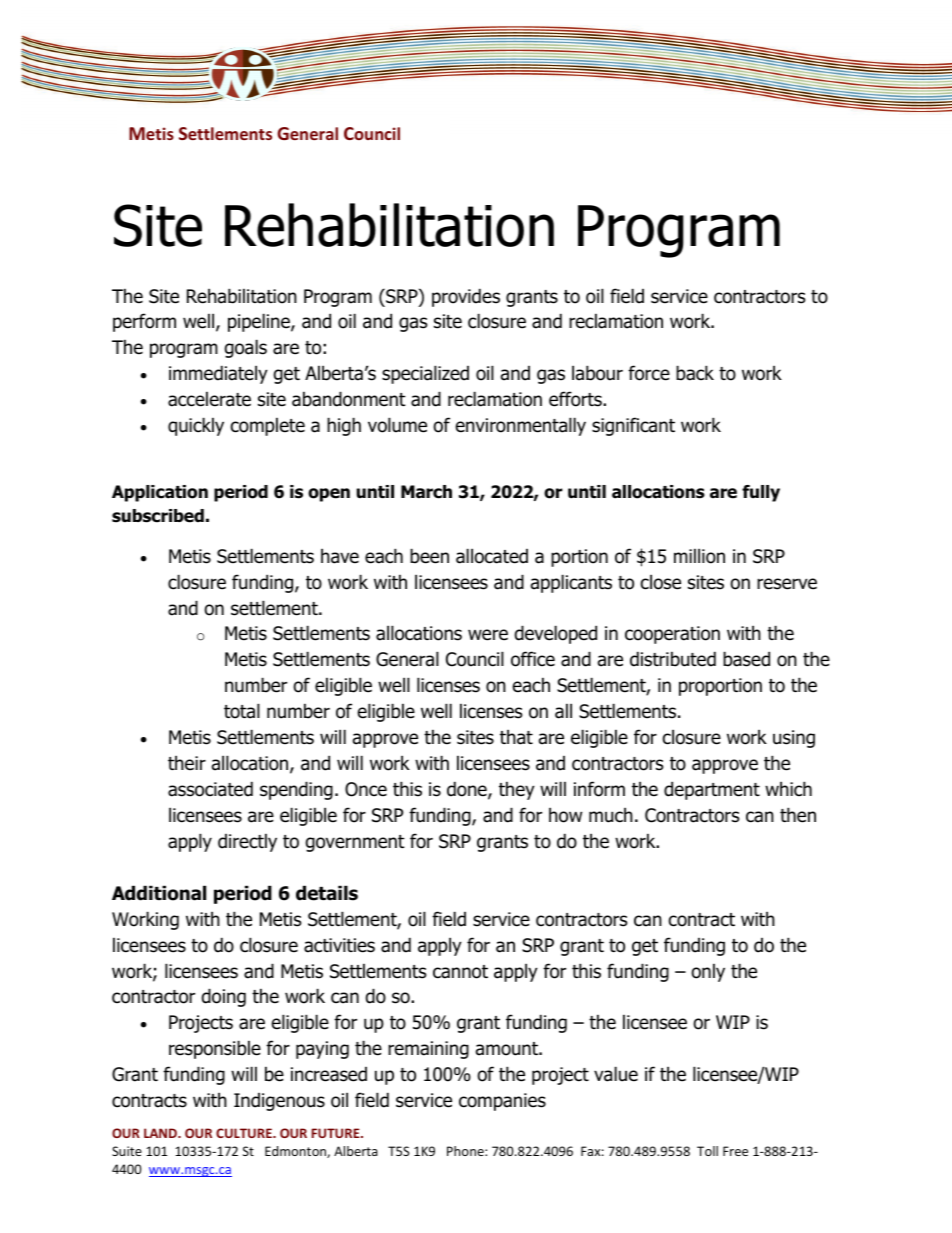 The image size is (952, 1233). Describe the element at coordinates (798, 815) in the screenshot. I see `then` at that location.
